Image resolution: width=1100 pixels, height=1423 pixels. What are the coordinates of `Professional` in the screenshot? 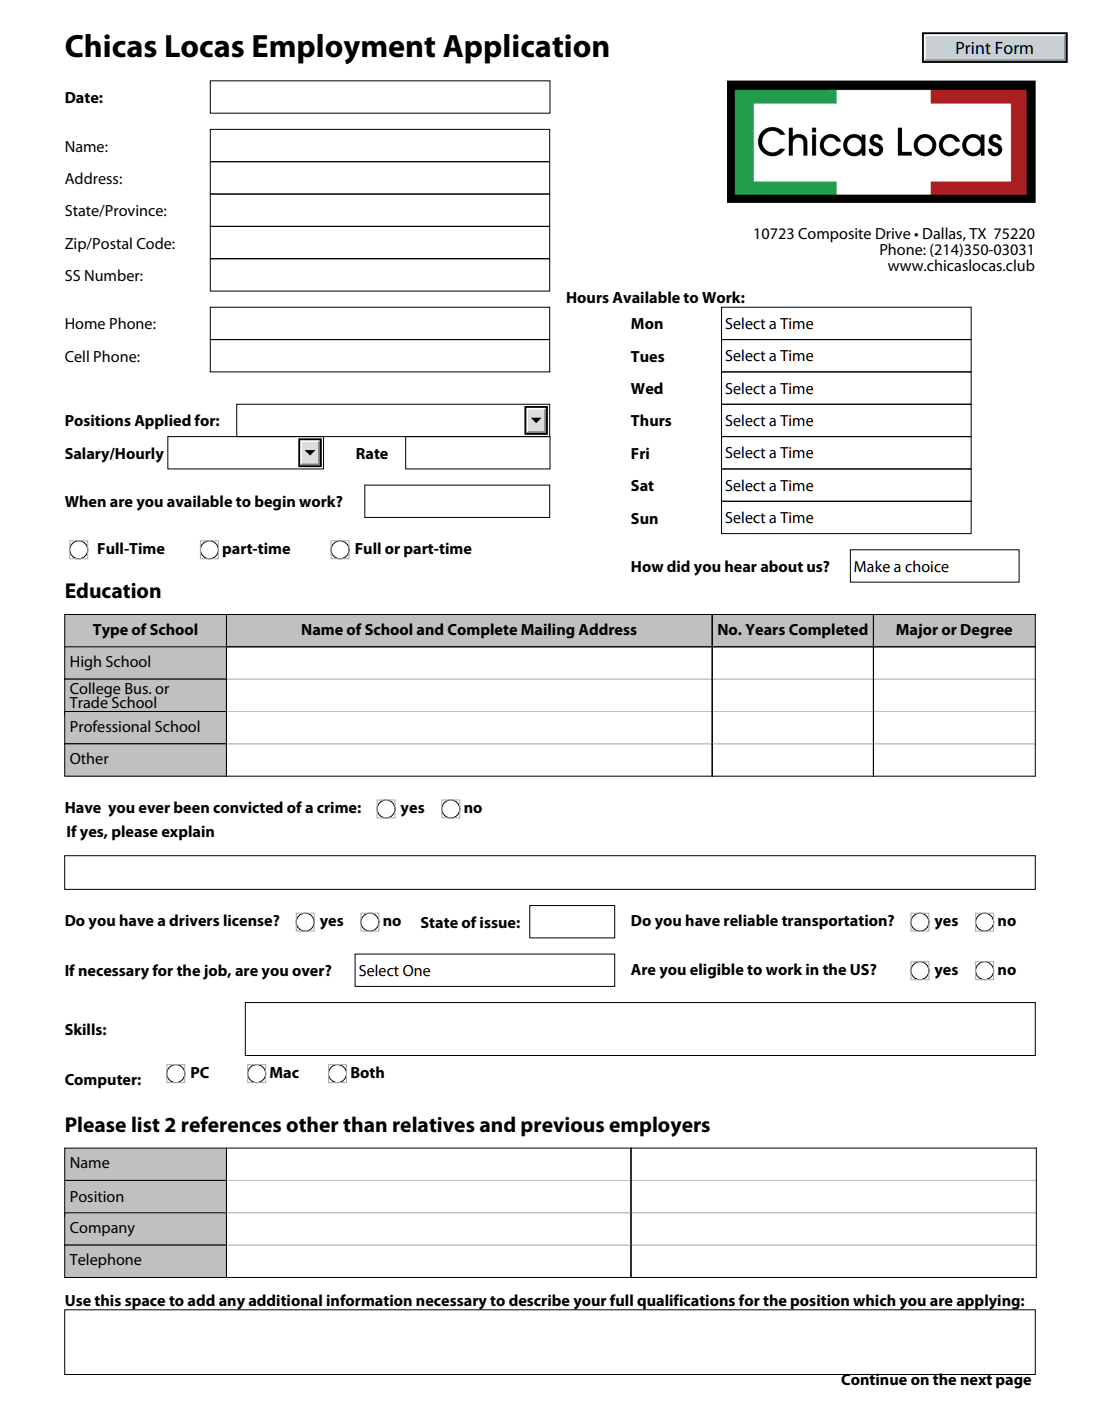 It's located at (110, 726).
